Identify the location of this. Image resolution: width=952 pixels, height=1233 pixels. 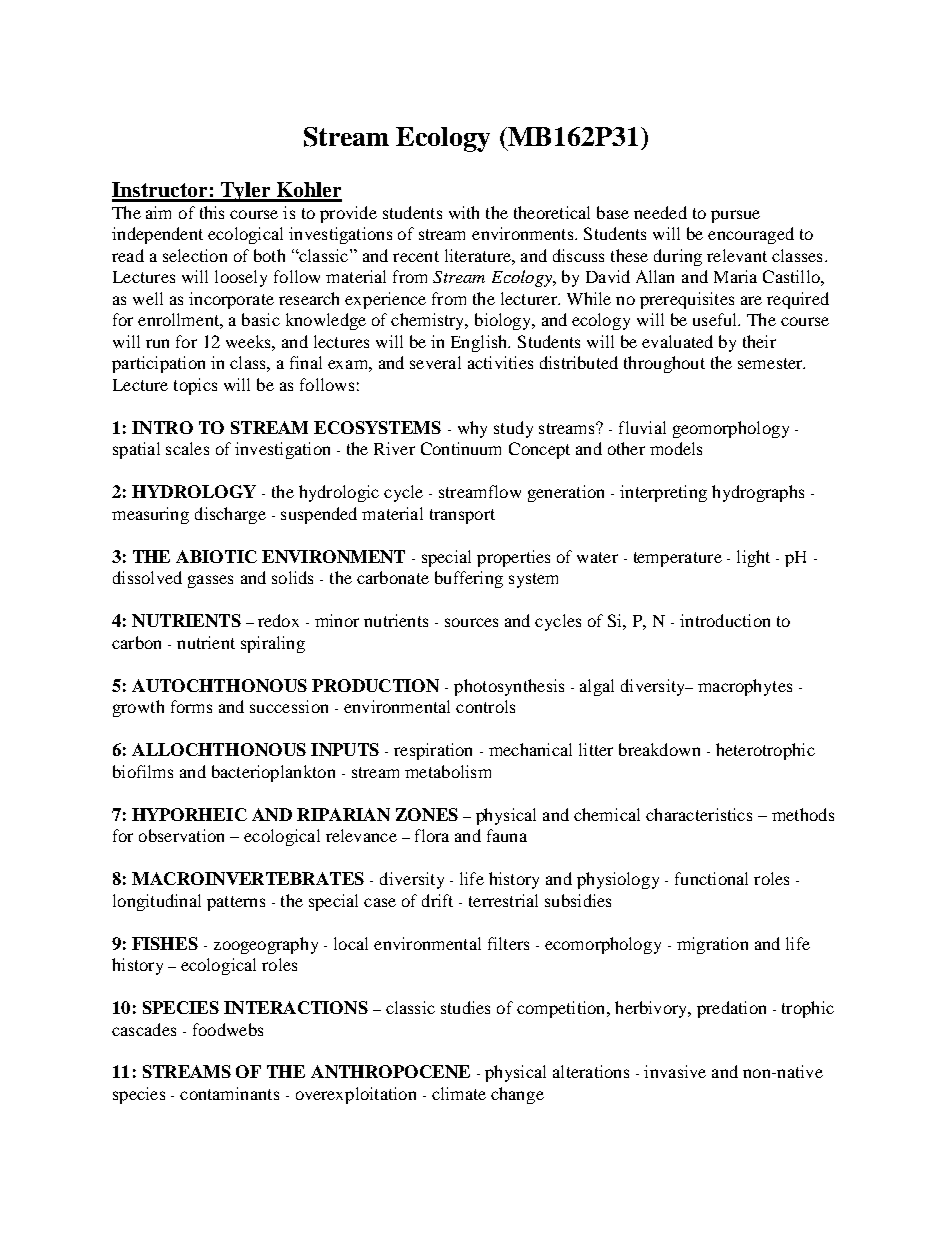
(212, 212).
